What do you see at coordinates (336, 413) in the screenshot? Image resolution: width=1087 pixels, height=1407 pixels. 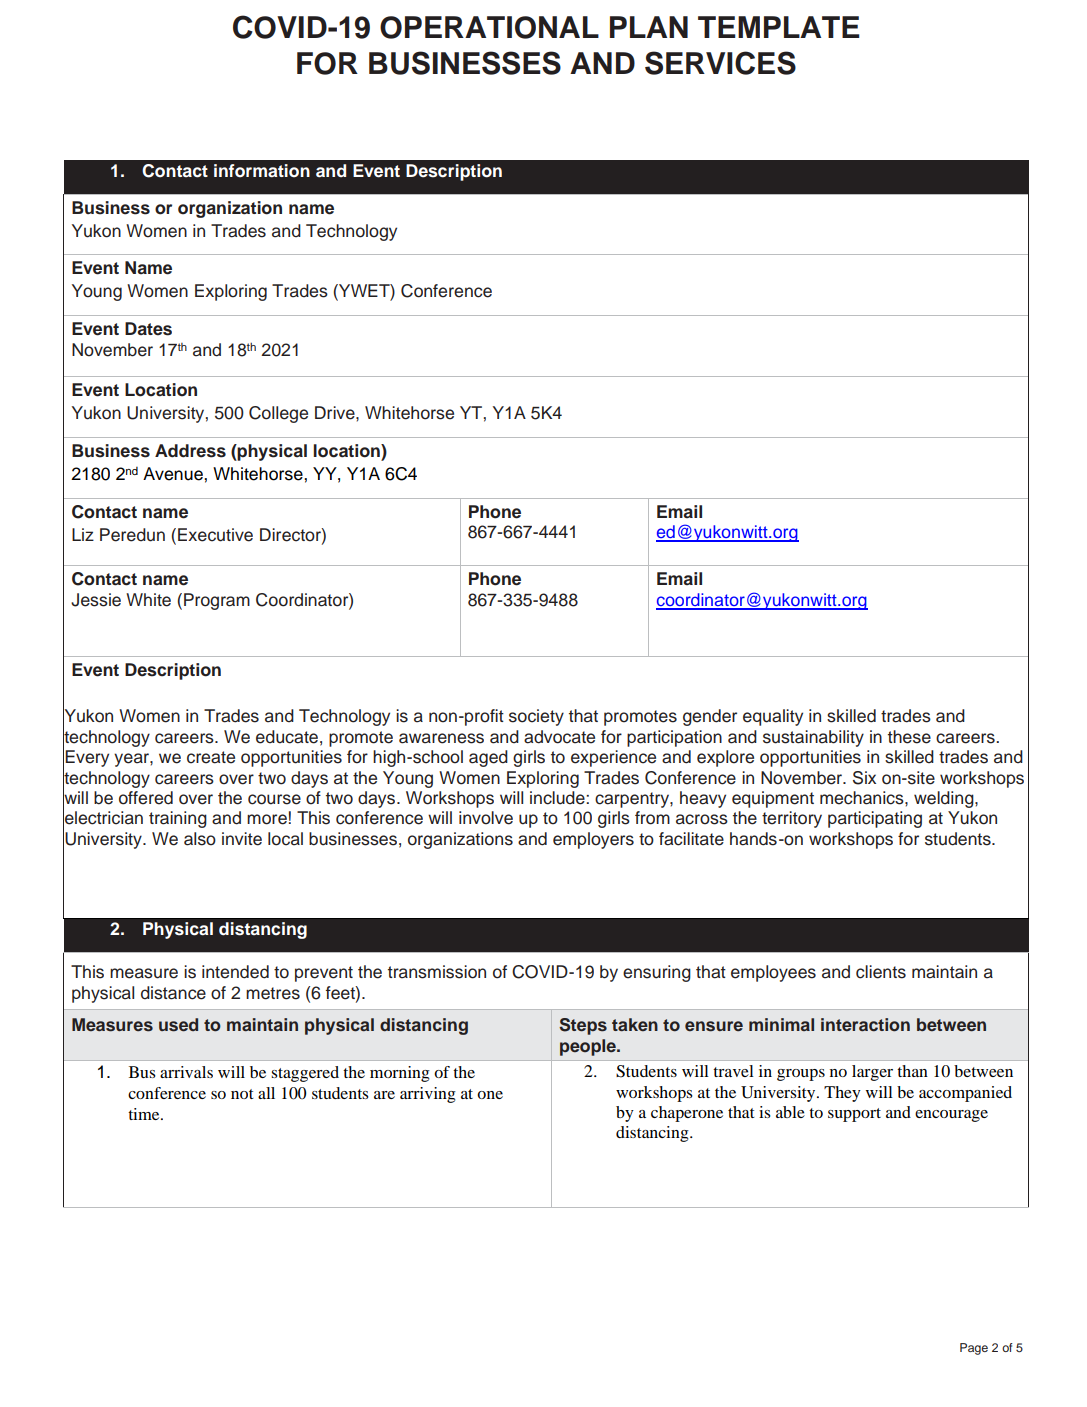 I see `Drive` at bounding box center [336, 413].
